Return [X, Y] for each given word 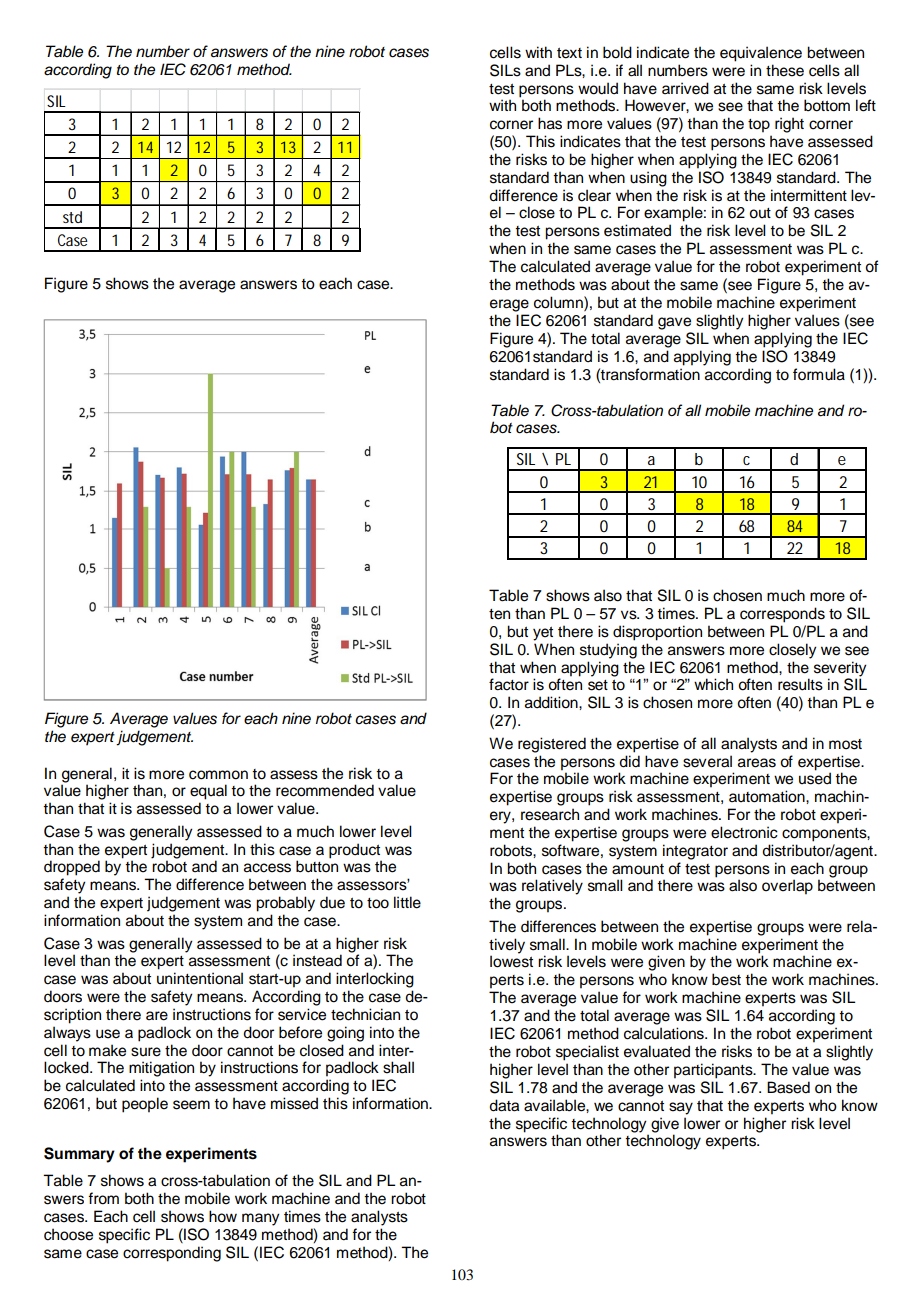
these [785, 70]
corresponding [172, 1254]
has [550, 123]
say [681, 1108]
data [504, 1105]
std [72, 217]
